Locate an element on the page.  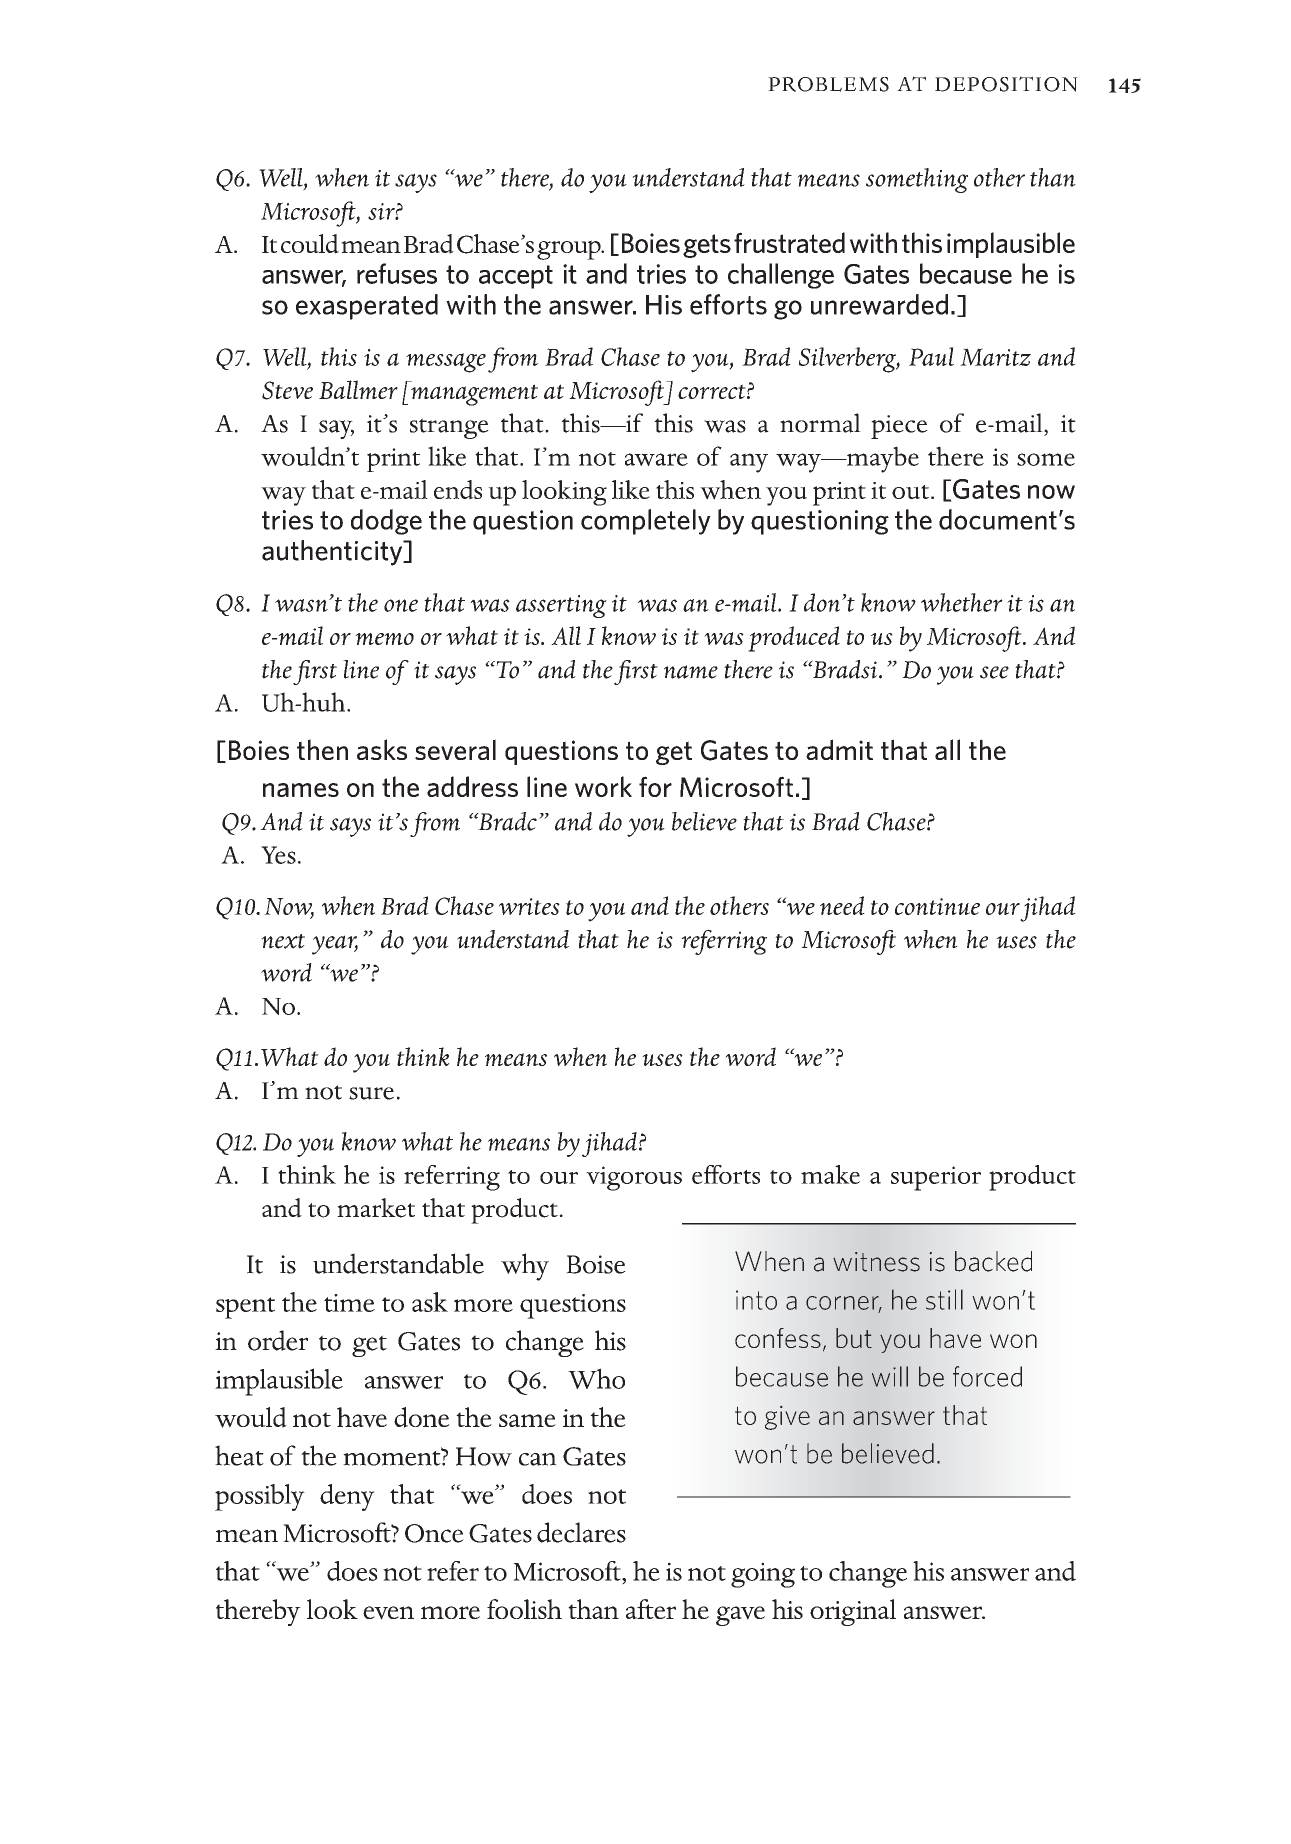
after is located at coordinates (651, 1609).
